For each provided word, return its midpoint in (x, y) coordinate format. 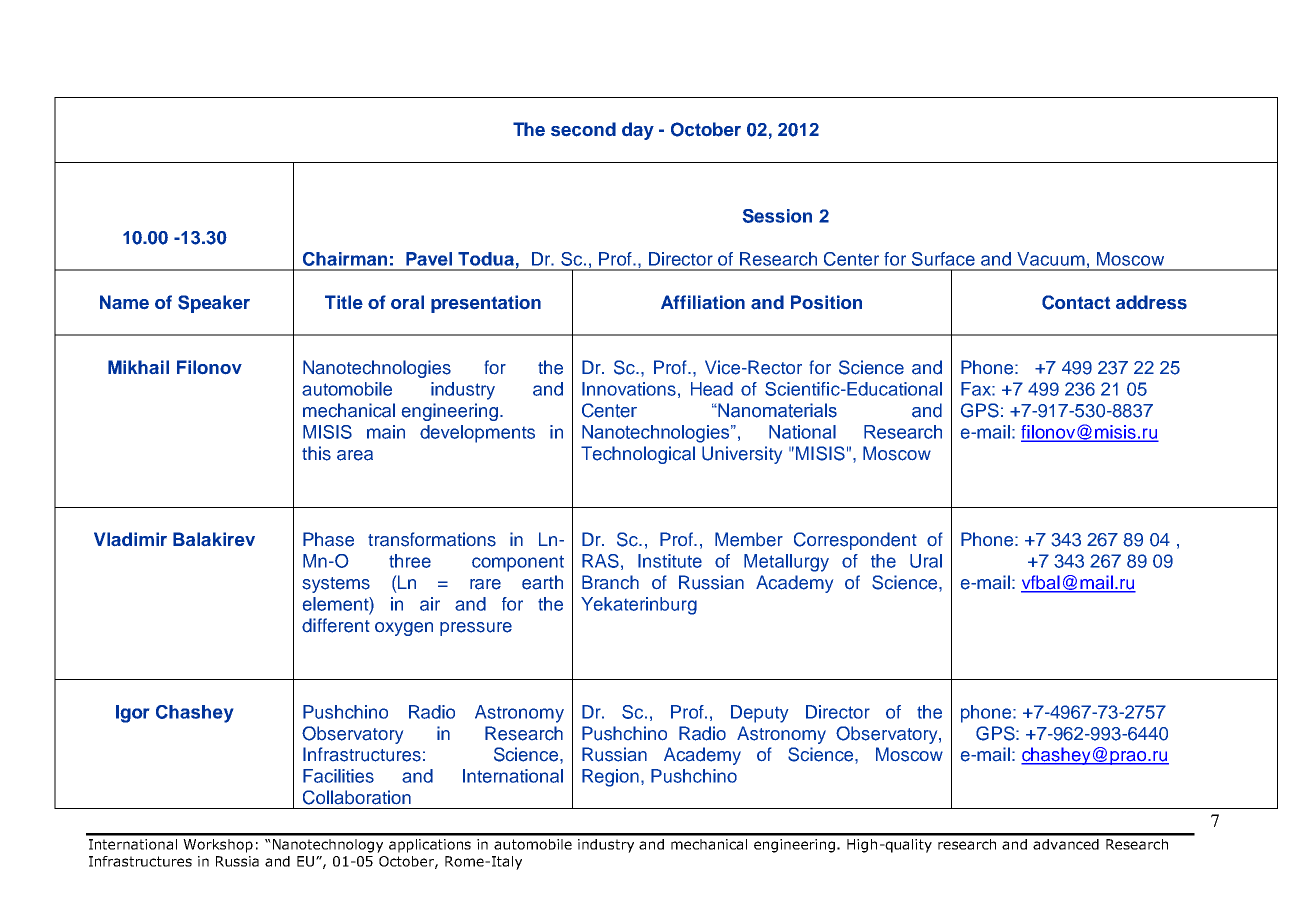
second (583, 129)
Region (610, 778)
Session (777, 216)
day (638, 131)
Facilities (338, 776)
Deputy (759, 714)
